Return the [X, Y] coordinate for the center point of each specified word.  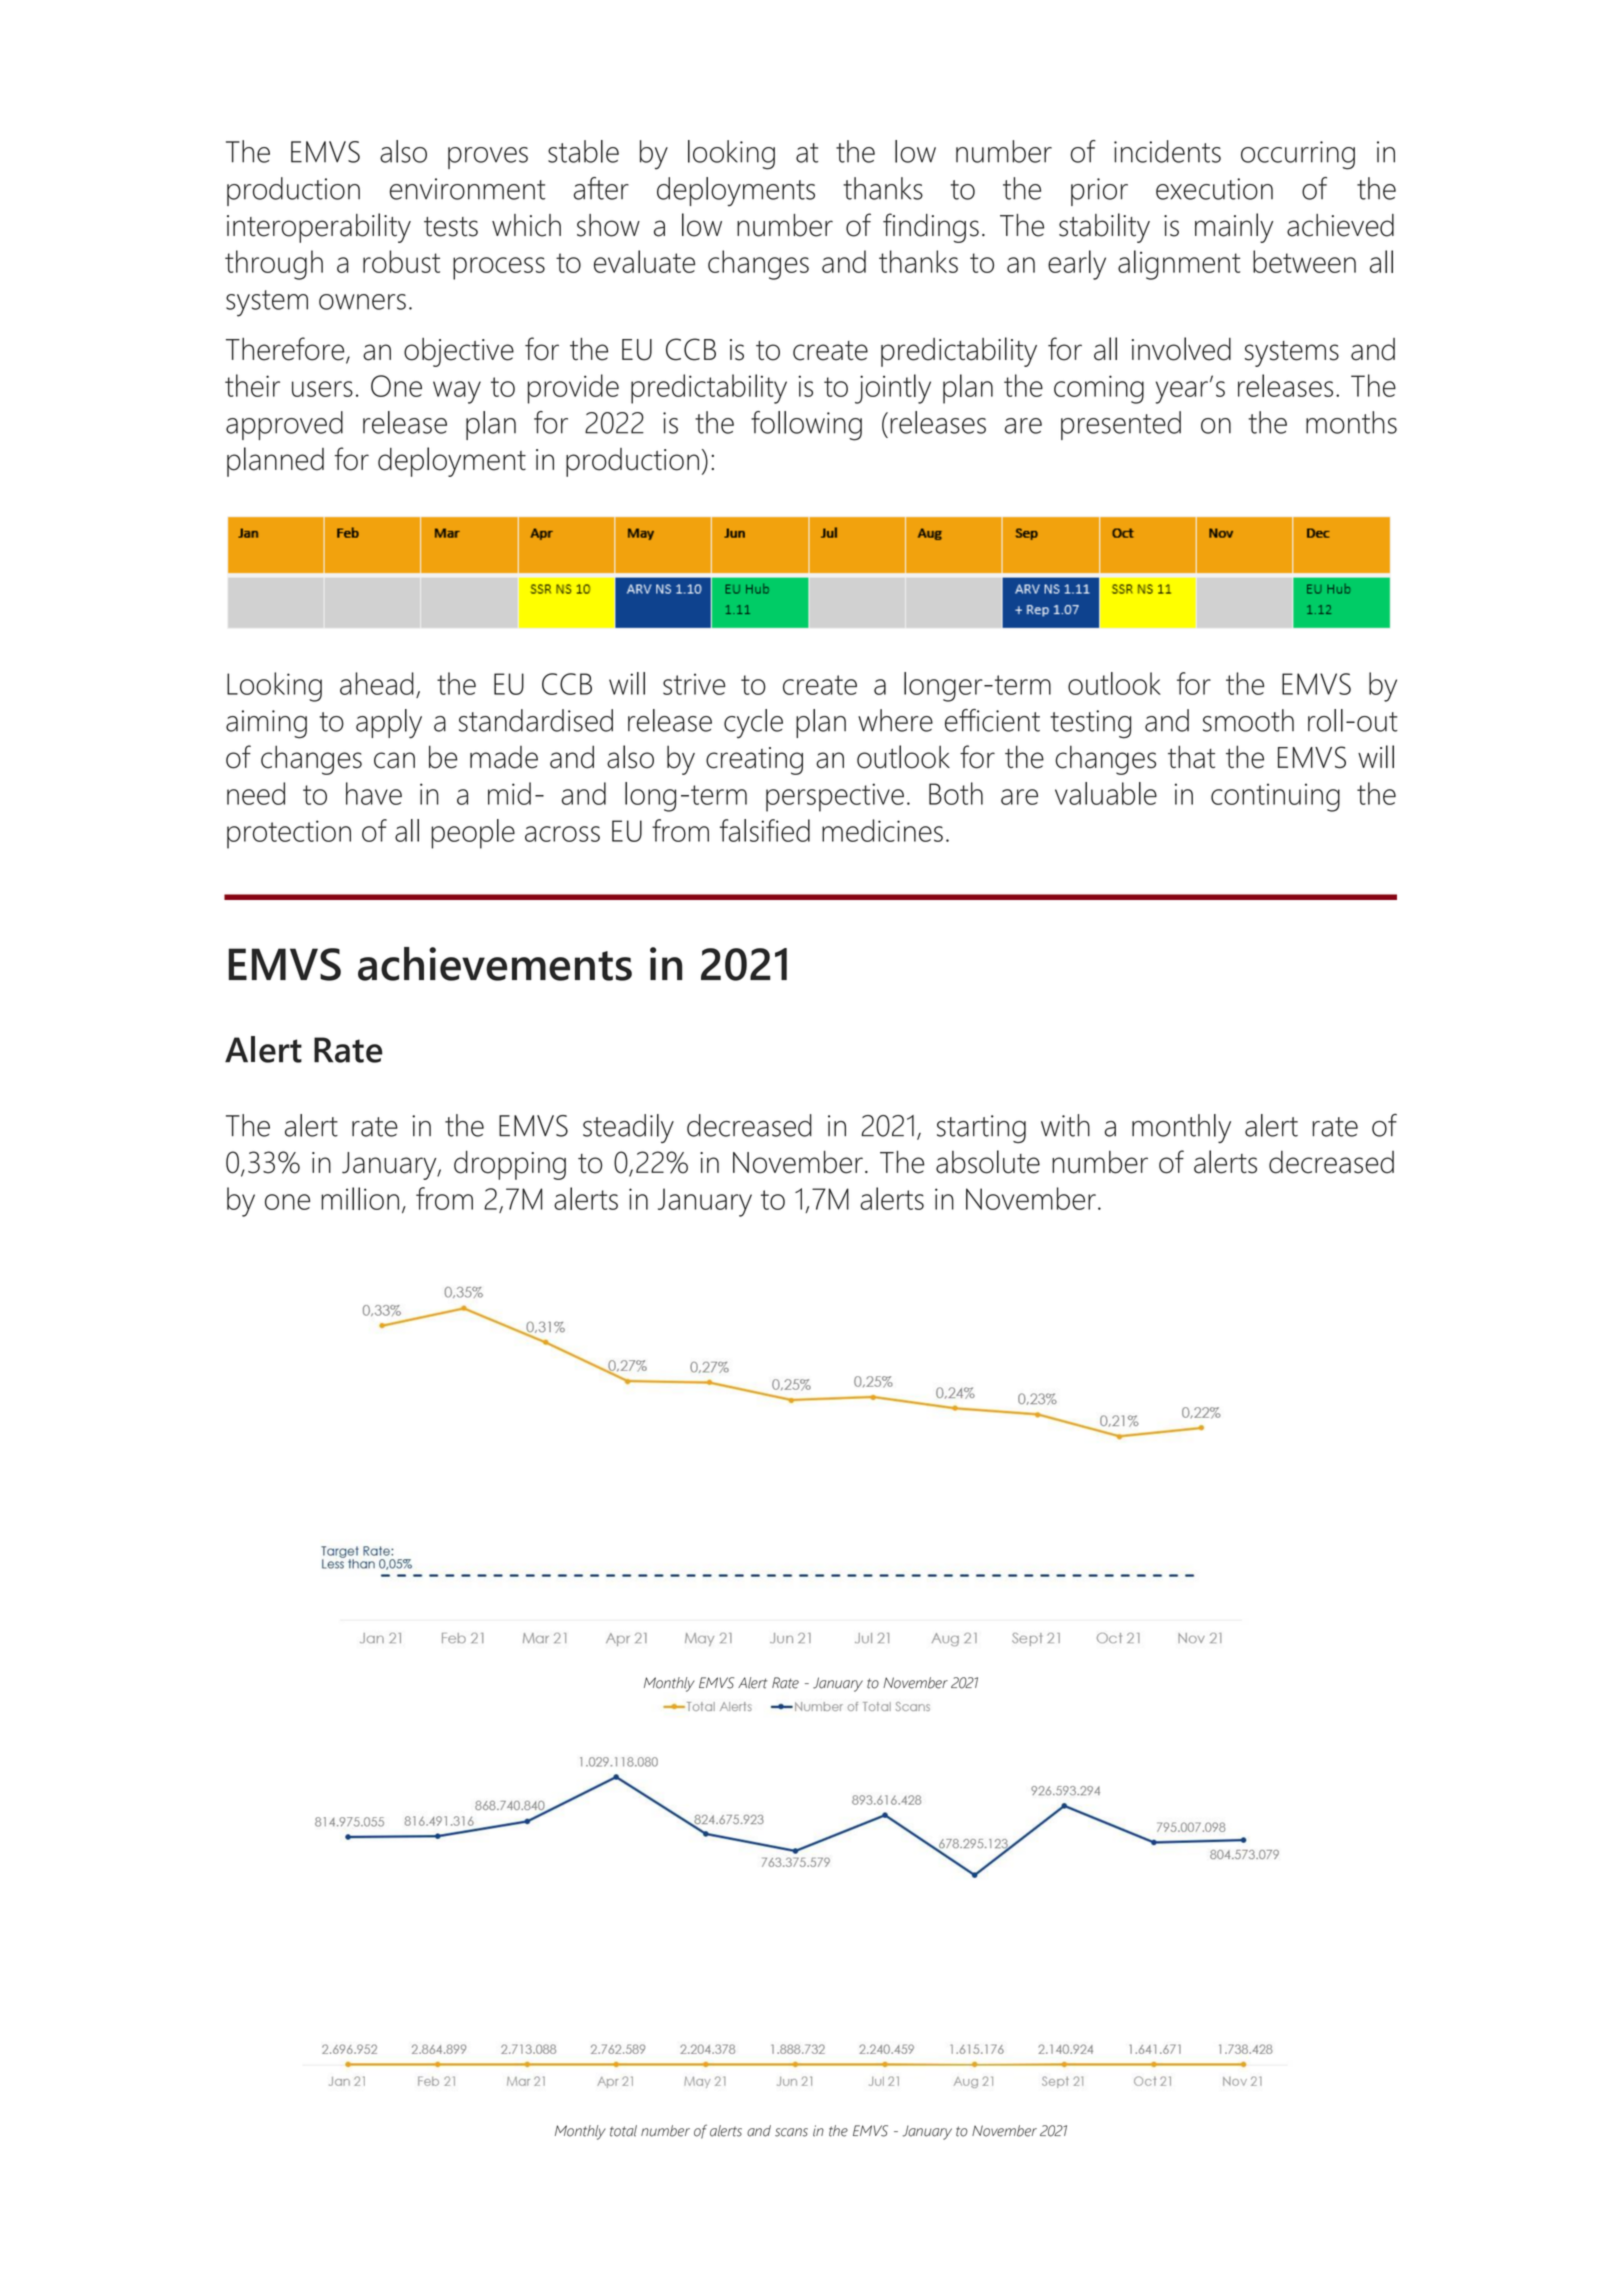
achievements [495, 964]
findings [931, 228]
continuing [1275, 797]
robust [401, 261]
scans [791, 2132]
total [623, 2131]
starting [981, 1129]
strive [694, 684]
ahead [377, 683]
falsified [765, 830]
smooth [1248, 720]
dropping [510, 1165]
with [1065, 1125]
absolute [988, 1162]
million [360, 1198]
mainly [1234, 228]
